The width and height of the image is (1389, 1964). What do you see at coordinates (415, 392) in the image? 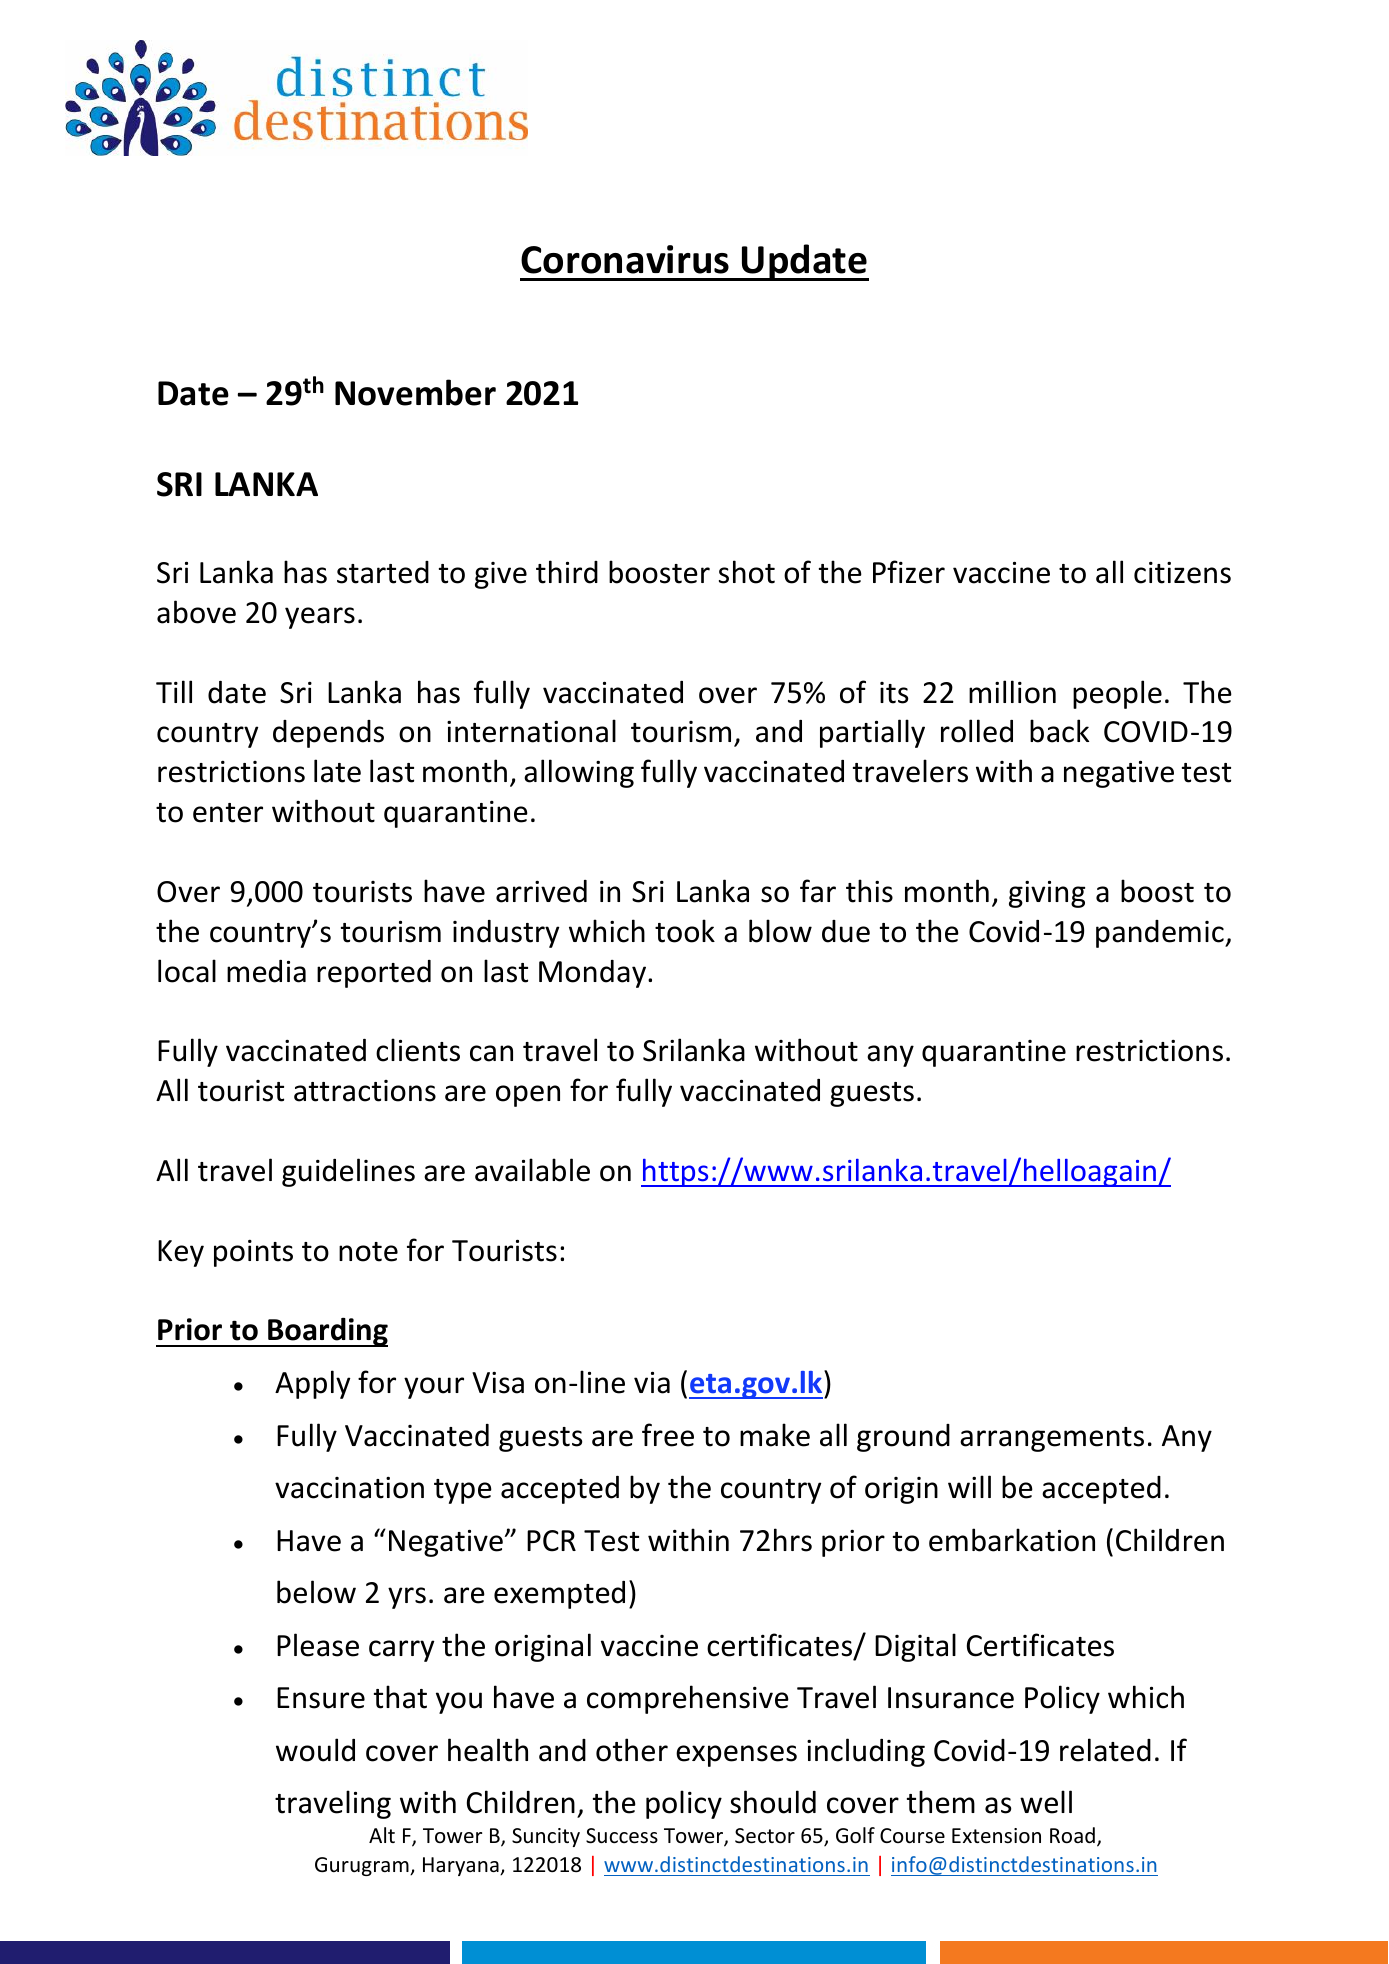
I see `November` at bounding box center [415, 392].
